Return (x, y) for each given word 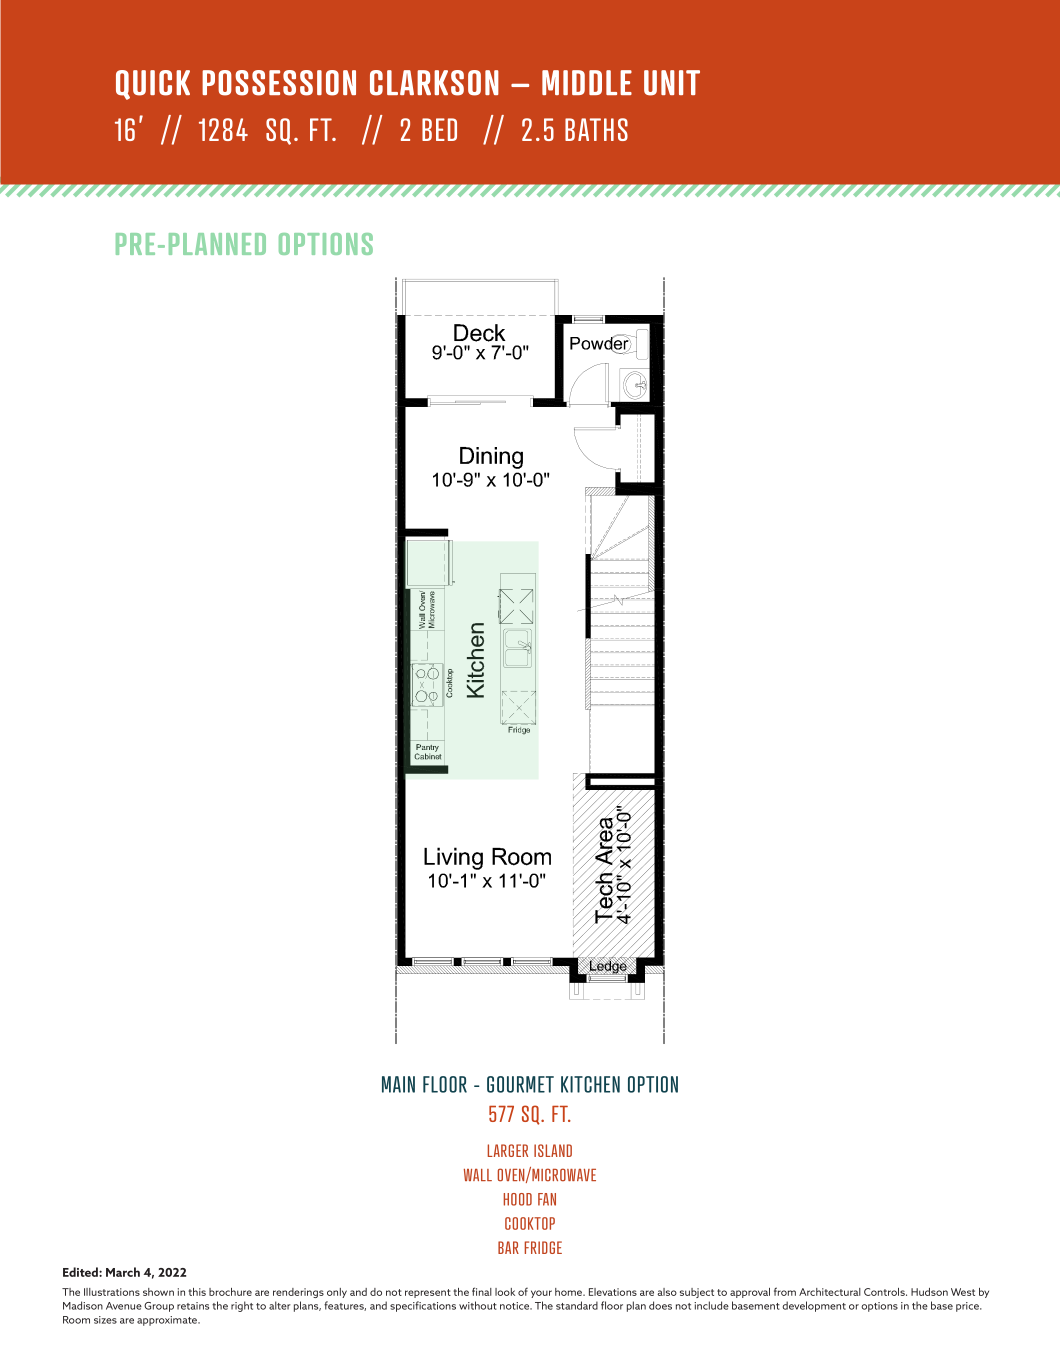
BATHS (596, 129)
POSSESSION (279, 83)
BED (439, 129)
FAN (547, 1199)
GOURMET (520, 1084)
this (197, 1292)
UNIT (672, 83)
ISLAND (553, 1150)
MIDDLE (587, 82)
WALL (478, 1175)
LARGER (508, 1150)
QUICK (153, 85)
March (123, 1272)
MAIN (398, 1084)
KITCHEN (590, 1084)
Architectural (830, 1292)
